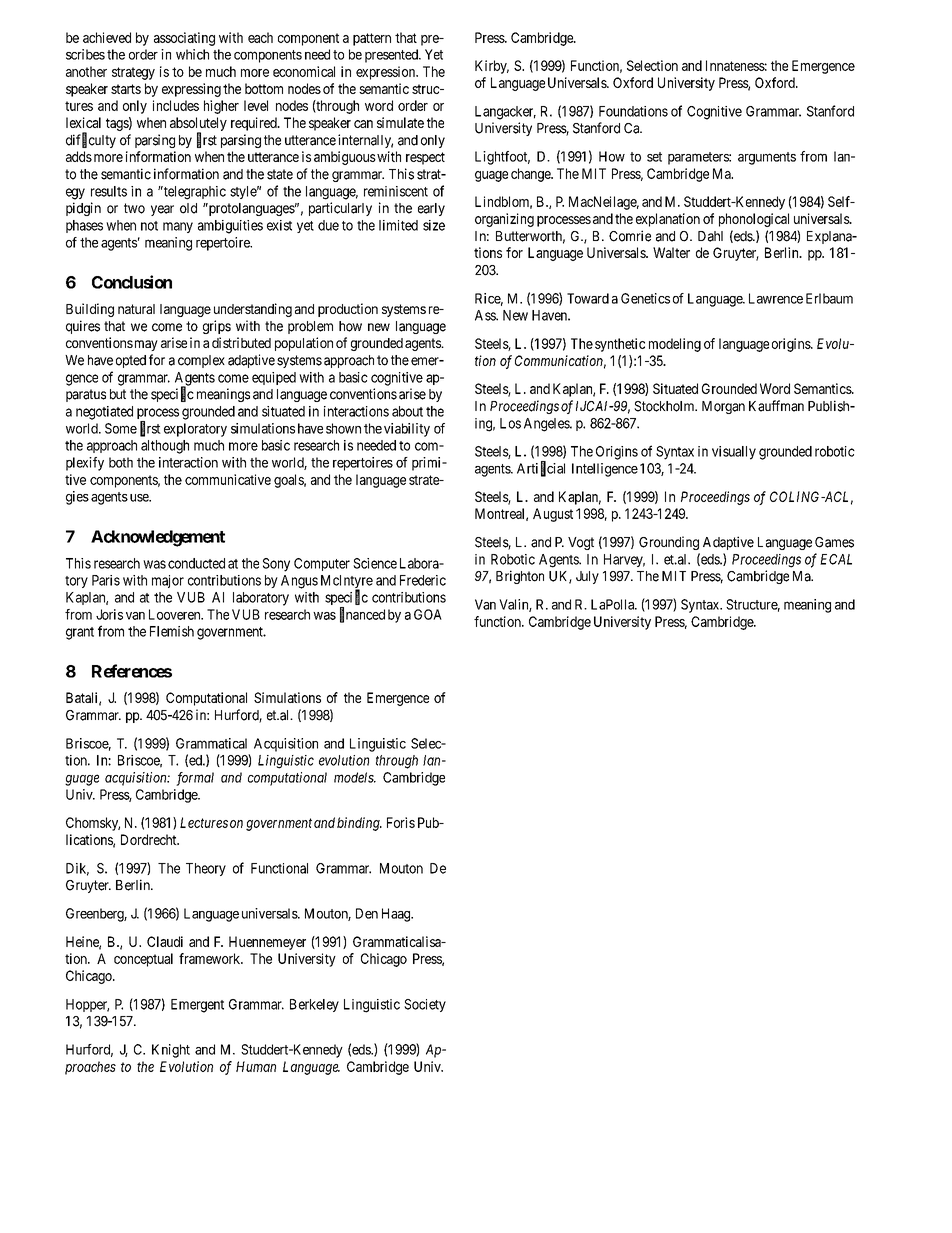 Image resolution: width=952 pixels, height=1233 pixels. I want to click on formal, so click(195, 779).
